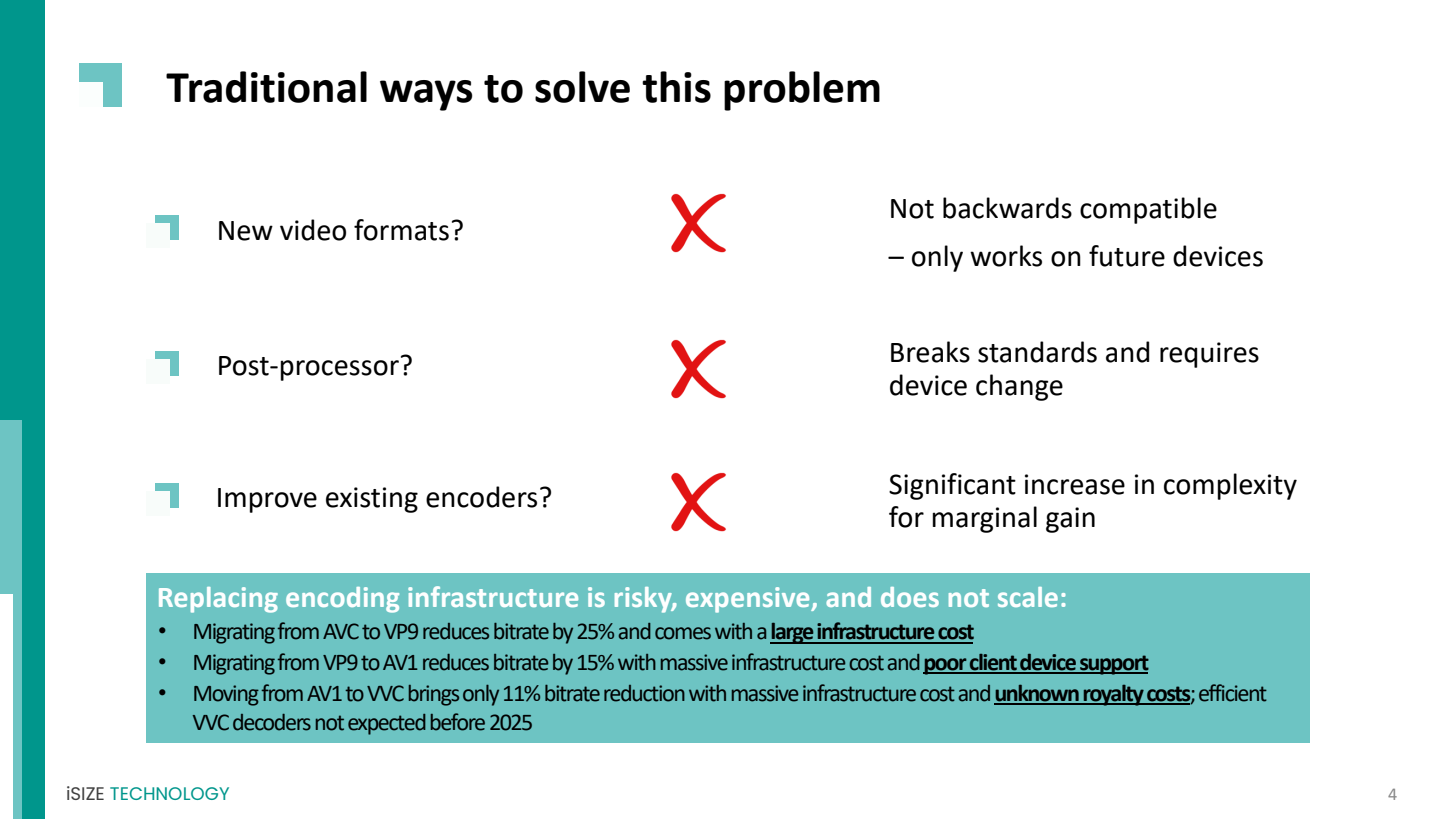 Image resolution: width=1456 pixels, height=819 pixels. I want to click on Traditional, so click(266, 87).
